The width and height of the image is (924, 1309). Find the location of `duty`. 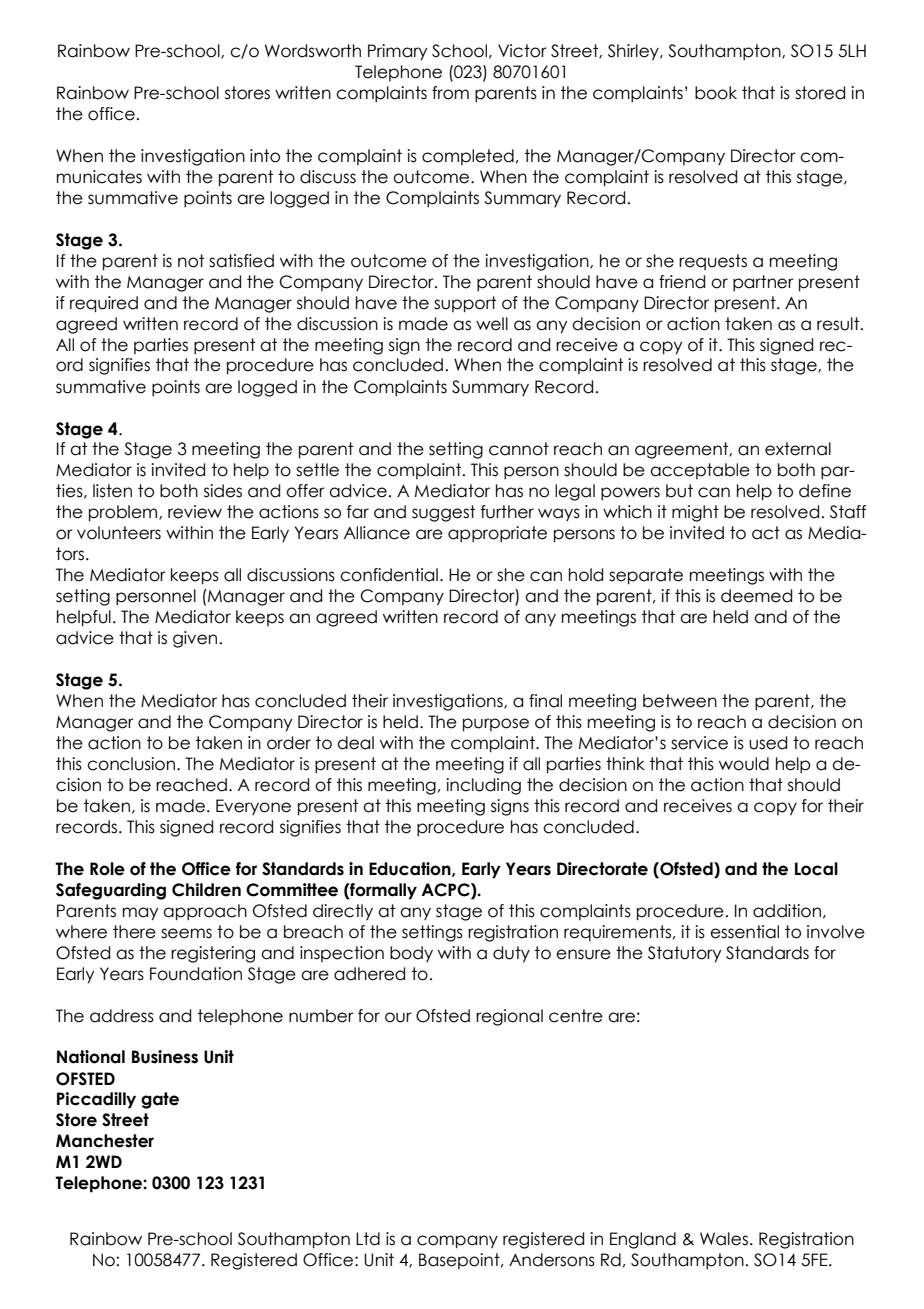

duty is located at coordinates (511, 954).
